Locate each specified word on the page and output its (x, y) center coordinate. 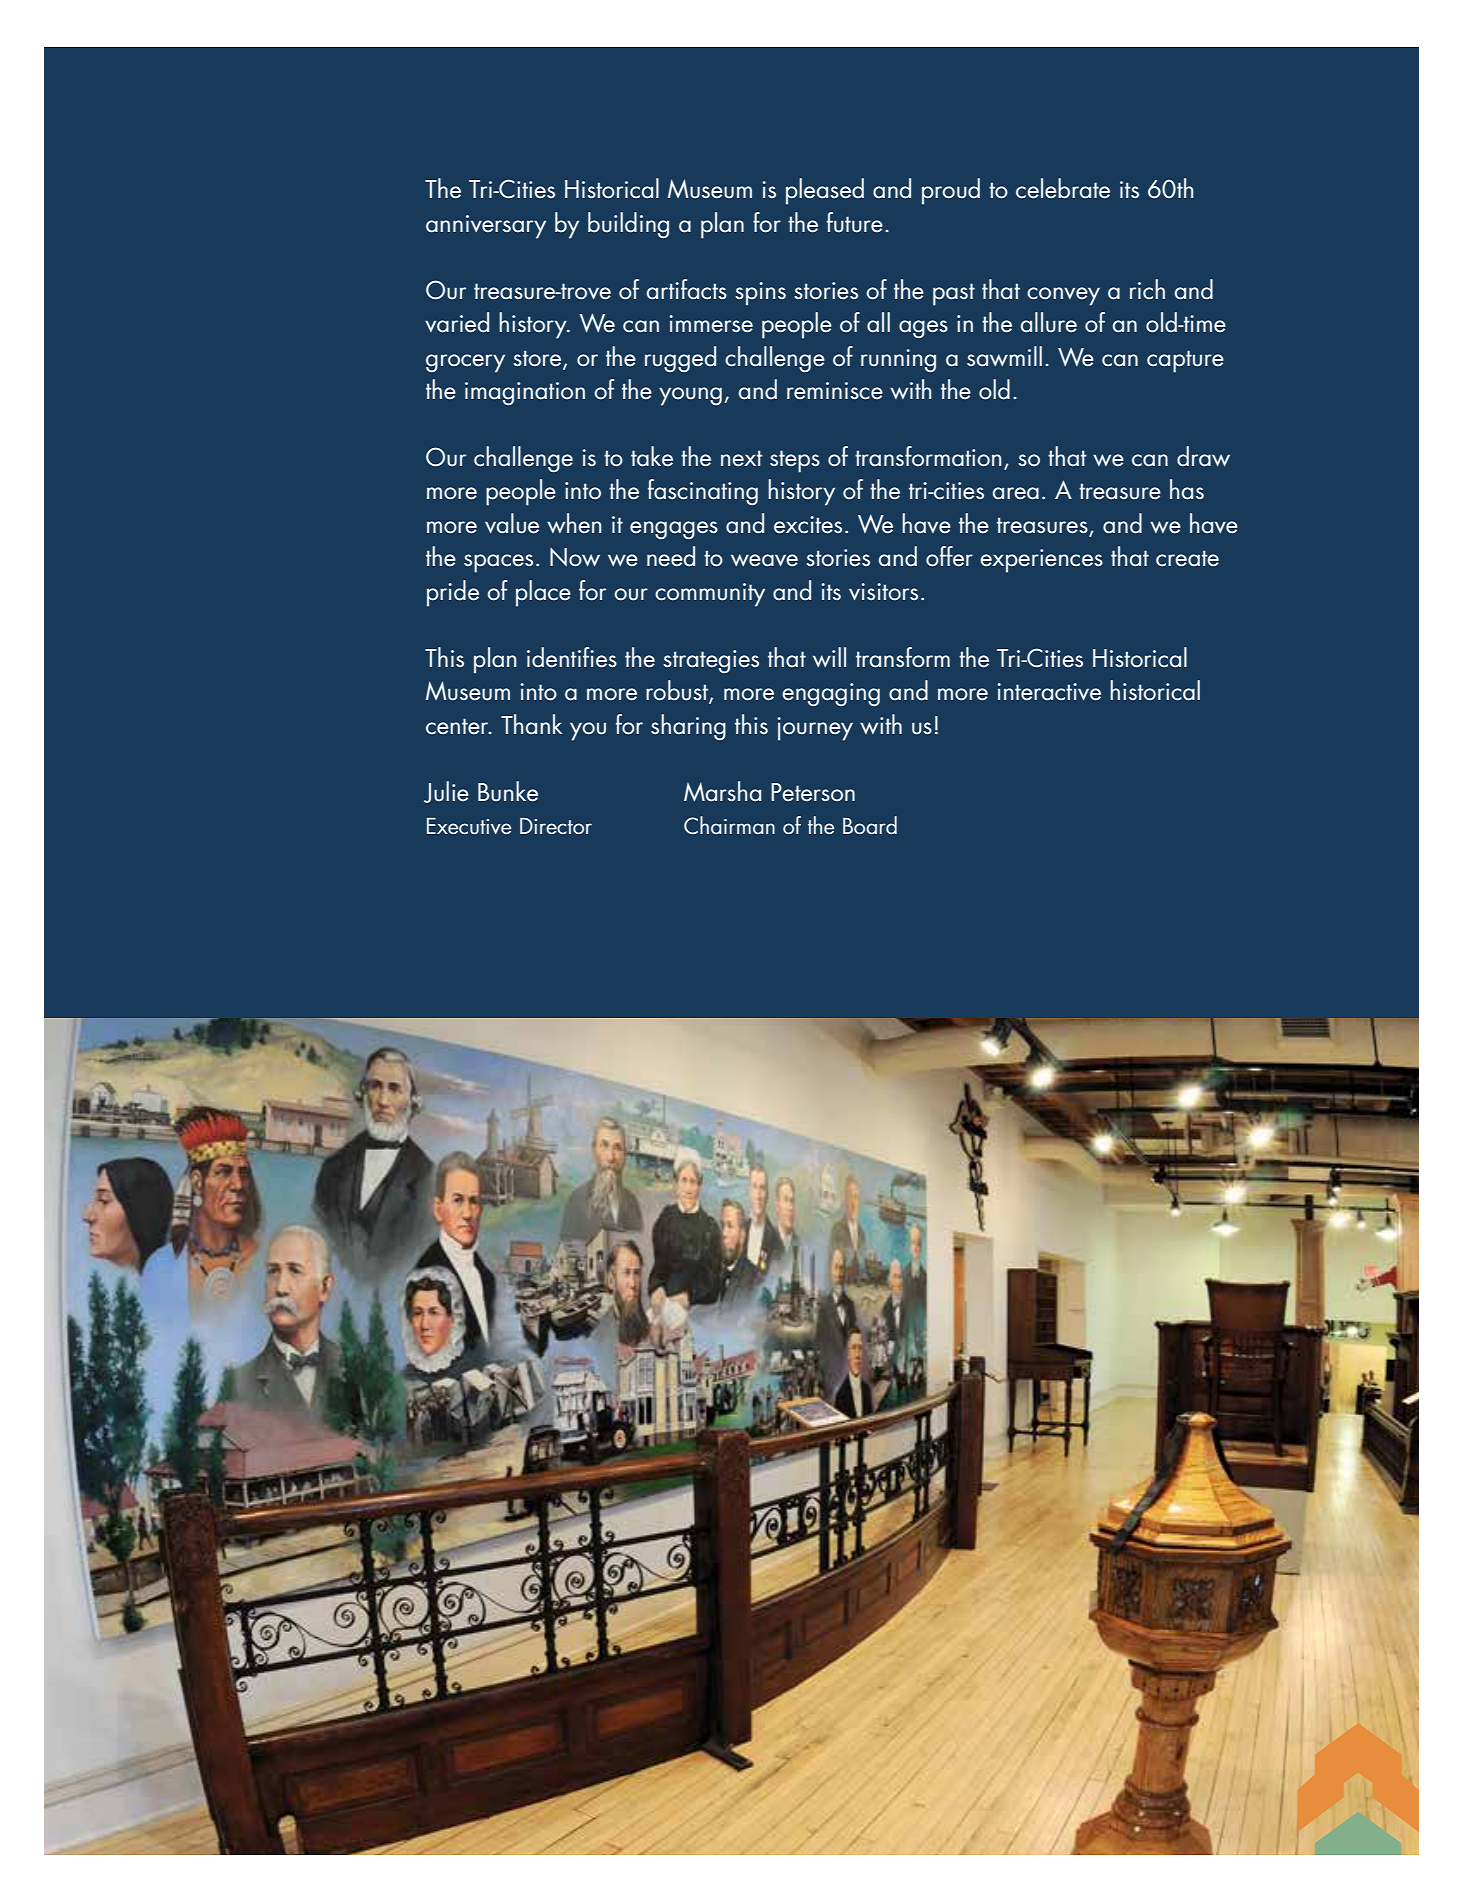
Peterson (813, 792)
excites (808, 525)
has (1187, 489)
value (512, 523)
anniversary (486, 227)
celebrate (1063, 188)
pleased (825, 191)
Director (556, 826)
